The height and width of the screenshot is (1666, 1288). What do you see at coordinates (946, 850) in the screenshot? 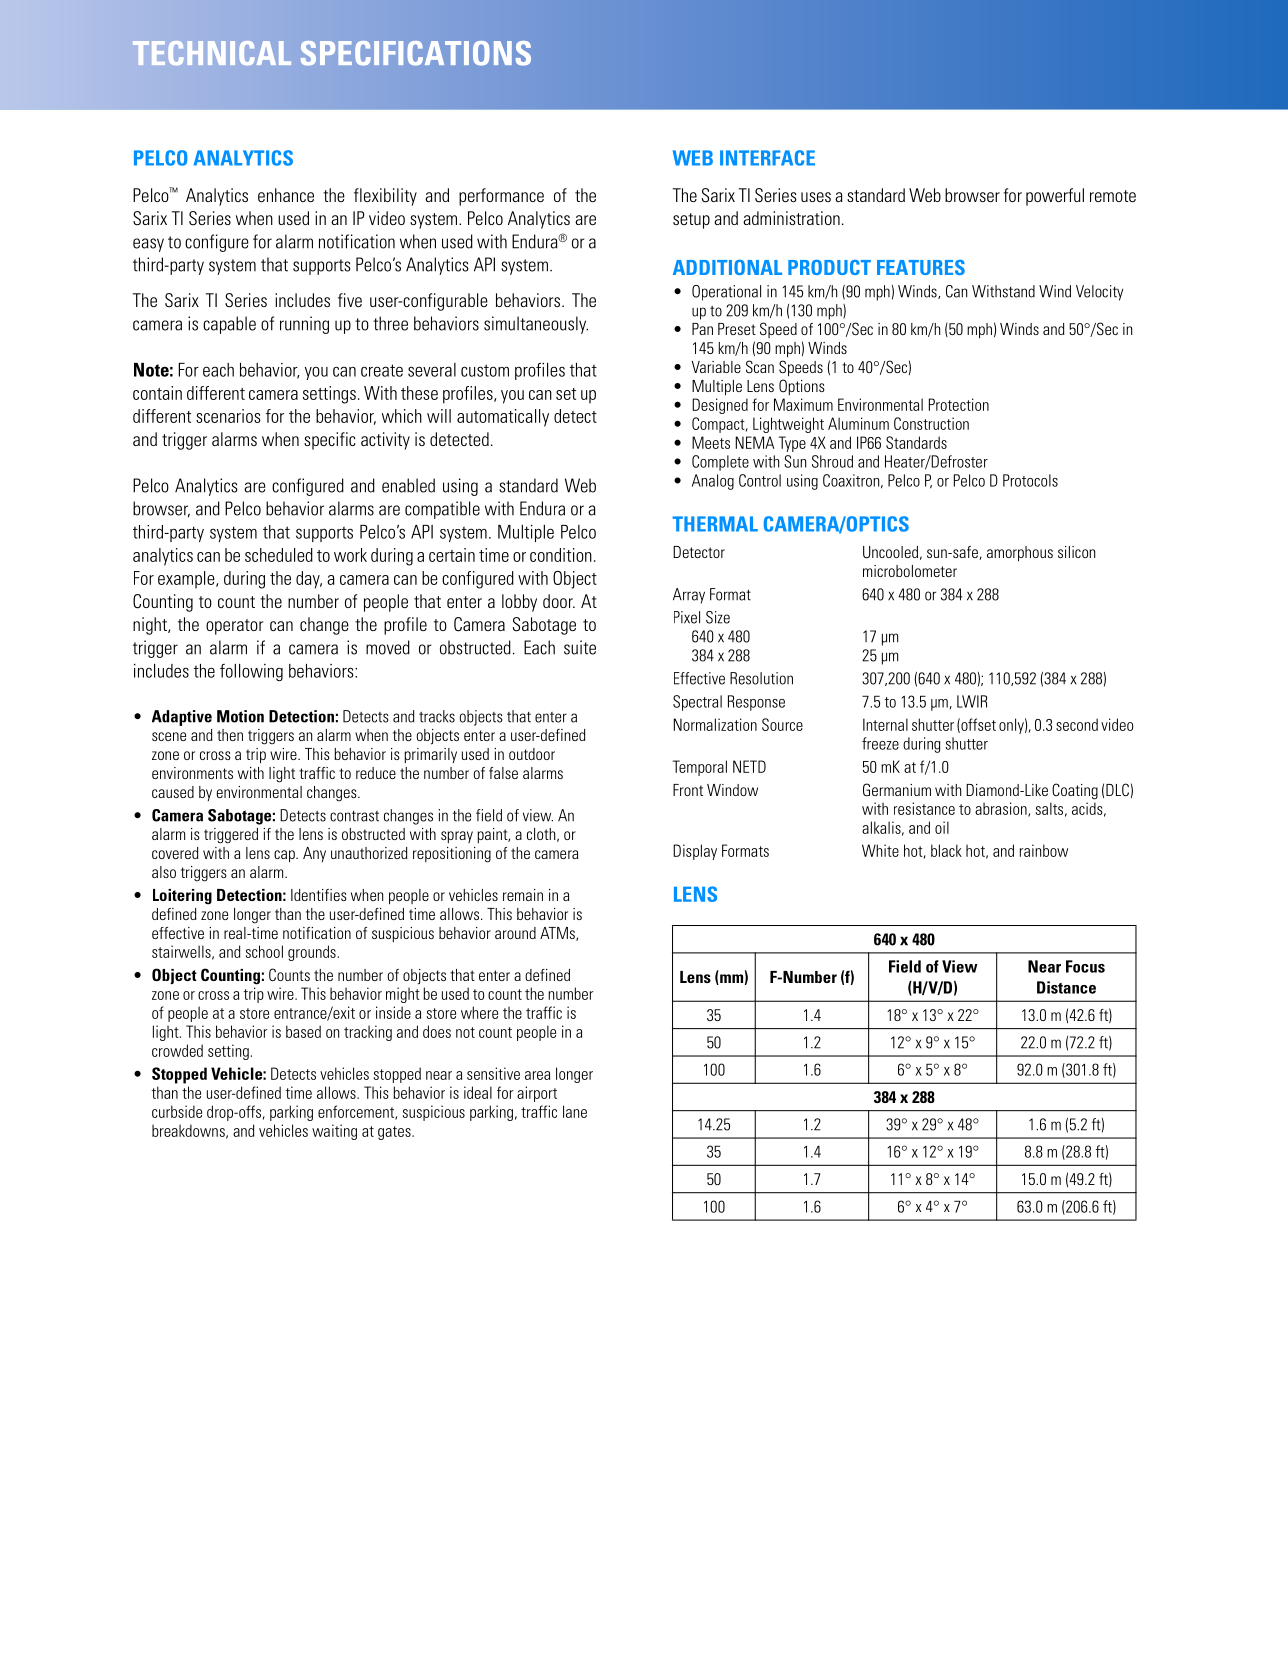
I see `black` at bounding box center [946, 850].
